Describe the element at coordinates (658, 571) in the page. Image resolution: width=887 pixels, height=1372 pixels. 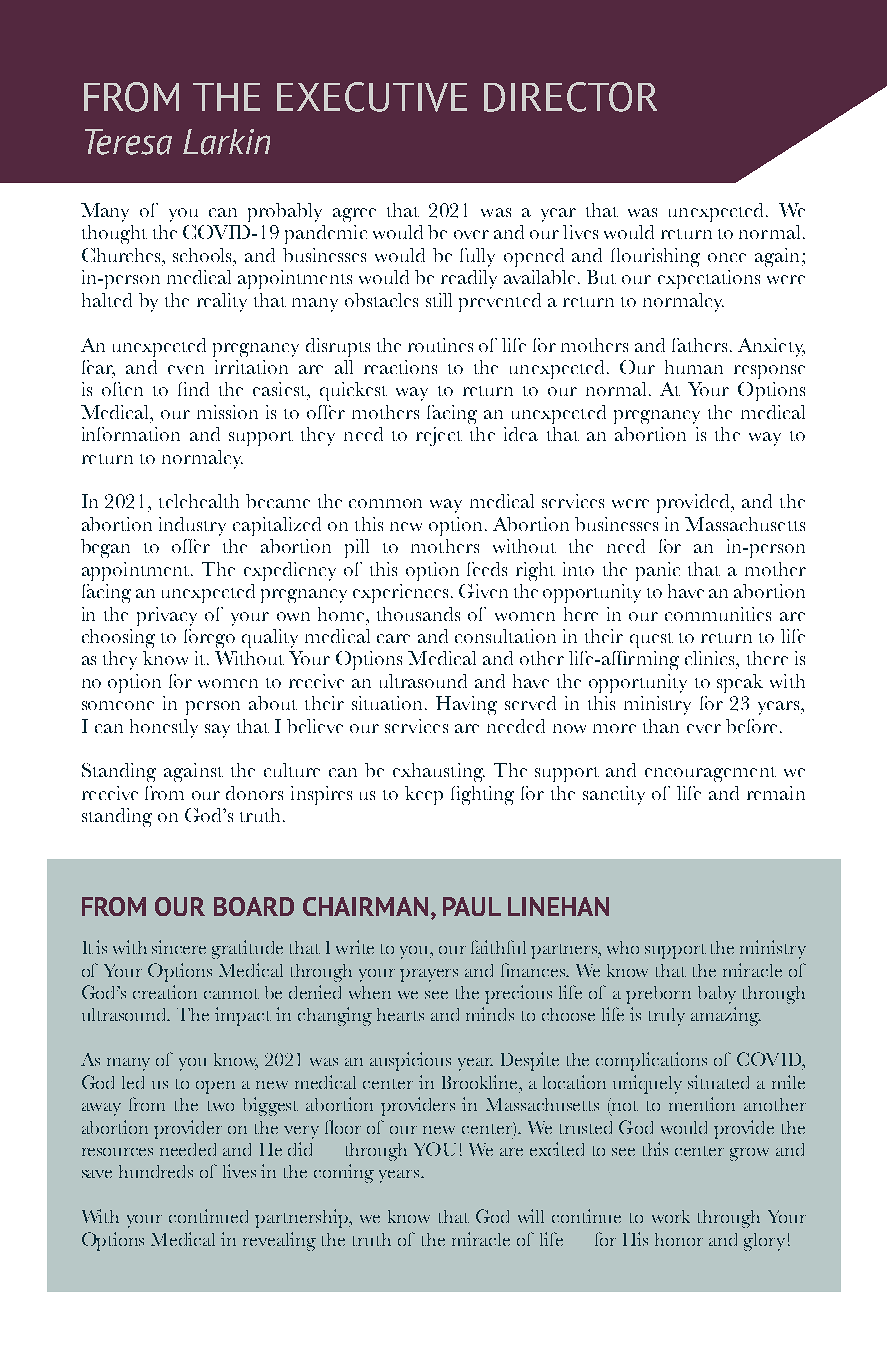
I see `panic` at that location.
